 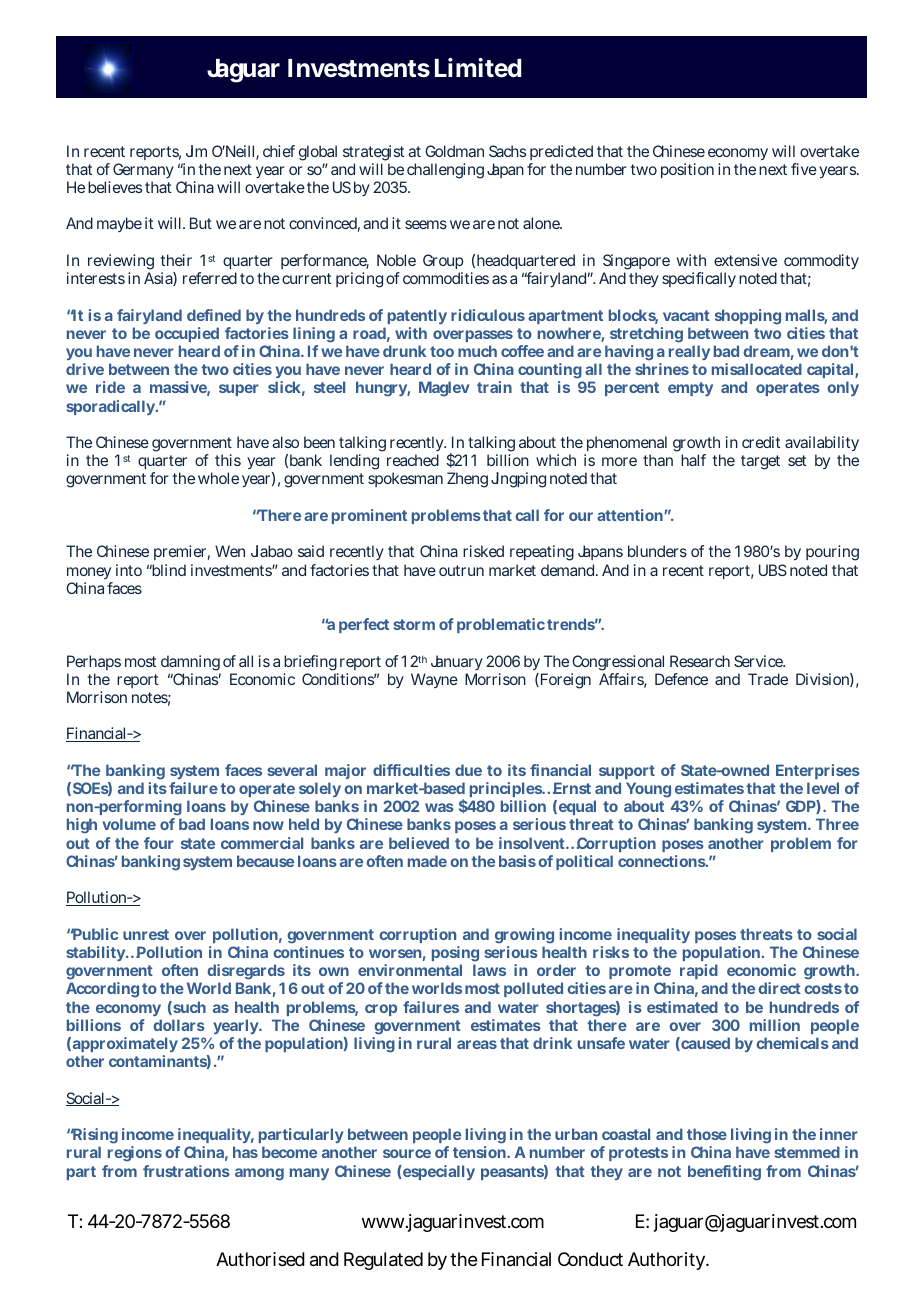 What do you see at coordinates (146, 934) in the image?
I see `unrest` at bounding box center [146, 934].
